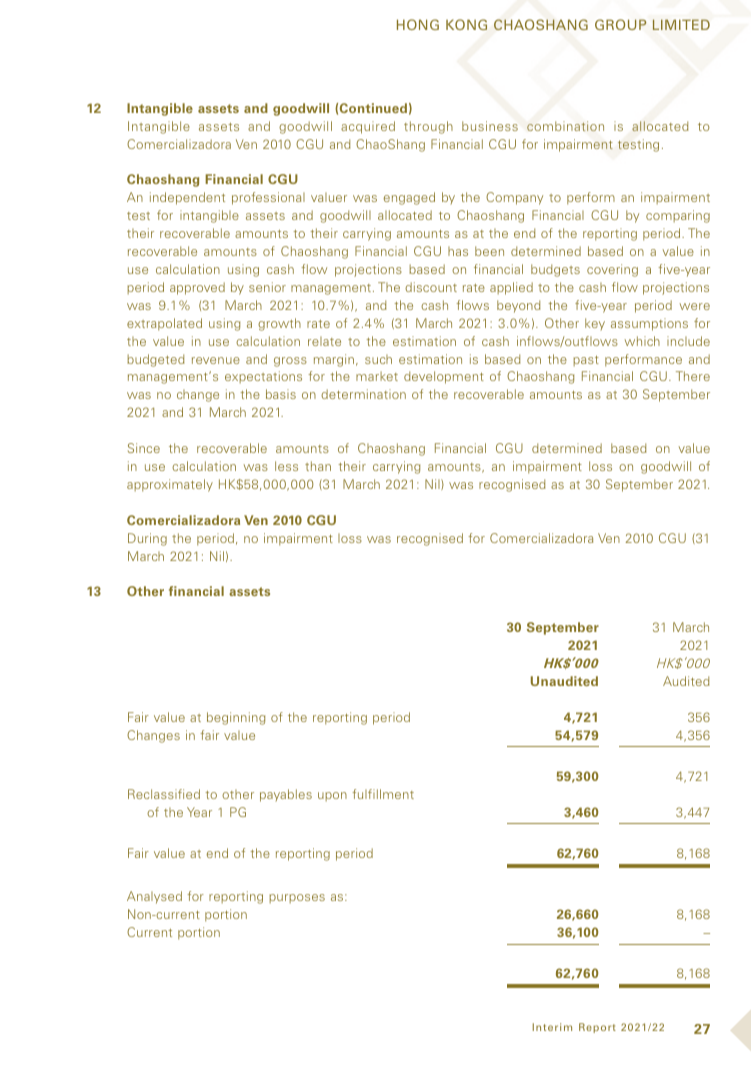 The height and width of the page is (1066, 751). I want to click on fulfillment, so click(383, 794).
